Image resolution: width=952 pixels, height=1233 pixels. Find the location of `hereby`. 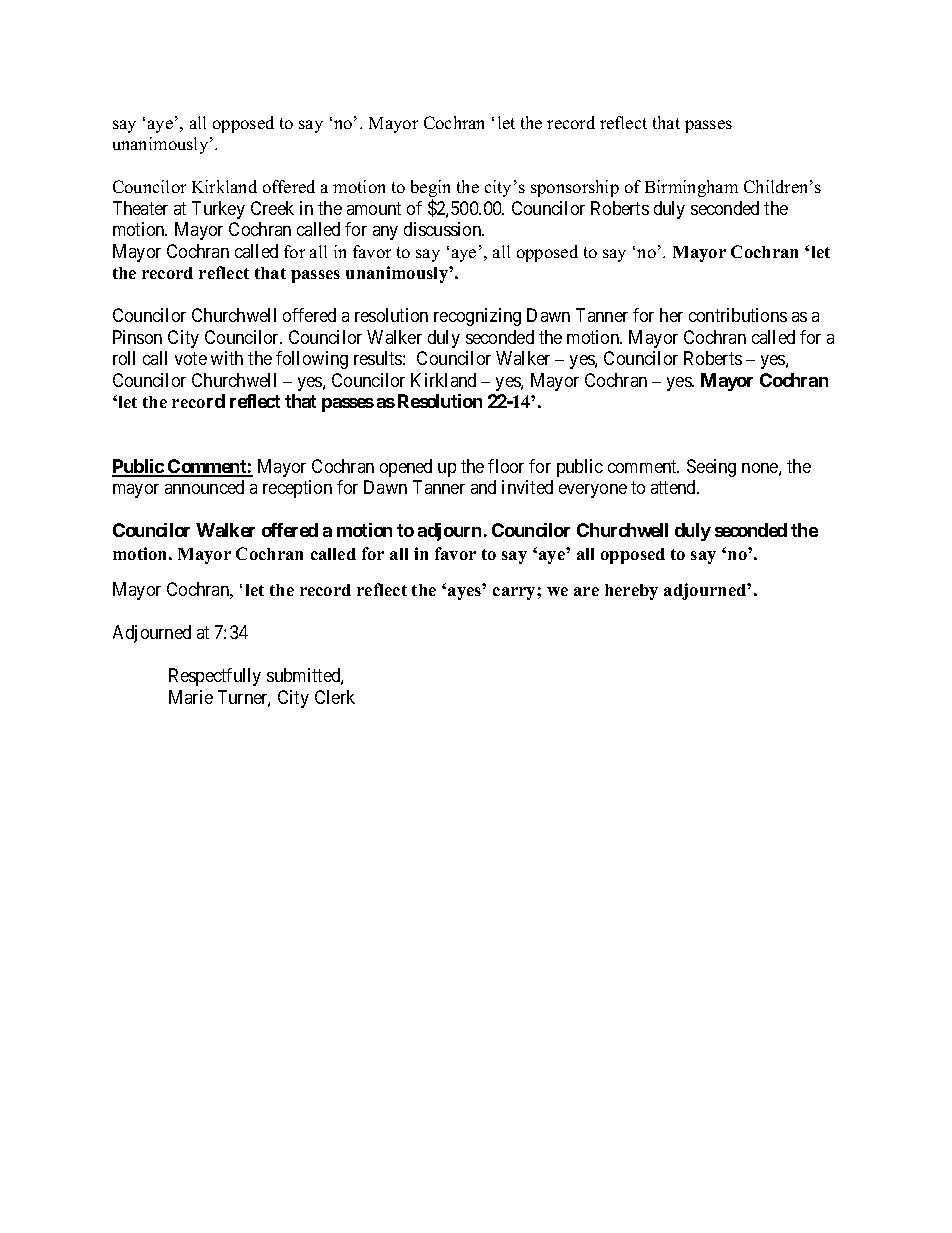

hereby is located at coordinates (631, 592).
